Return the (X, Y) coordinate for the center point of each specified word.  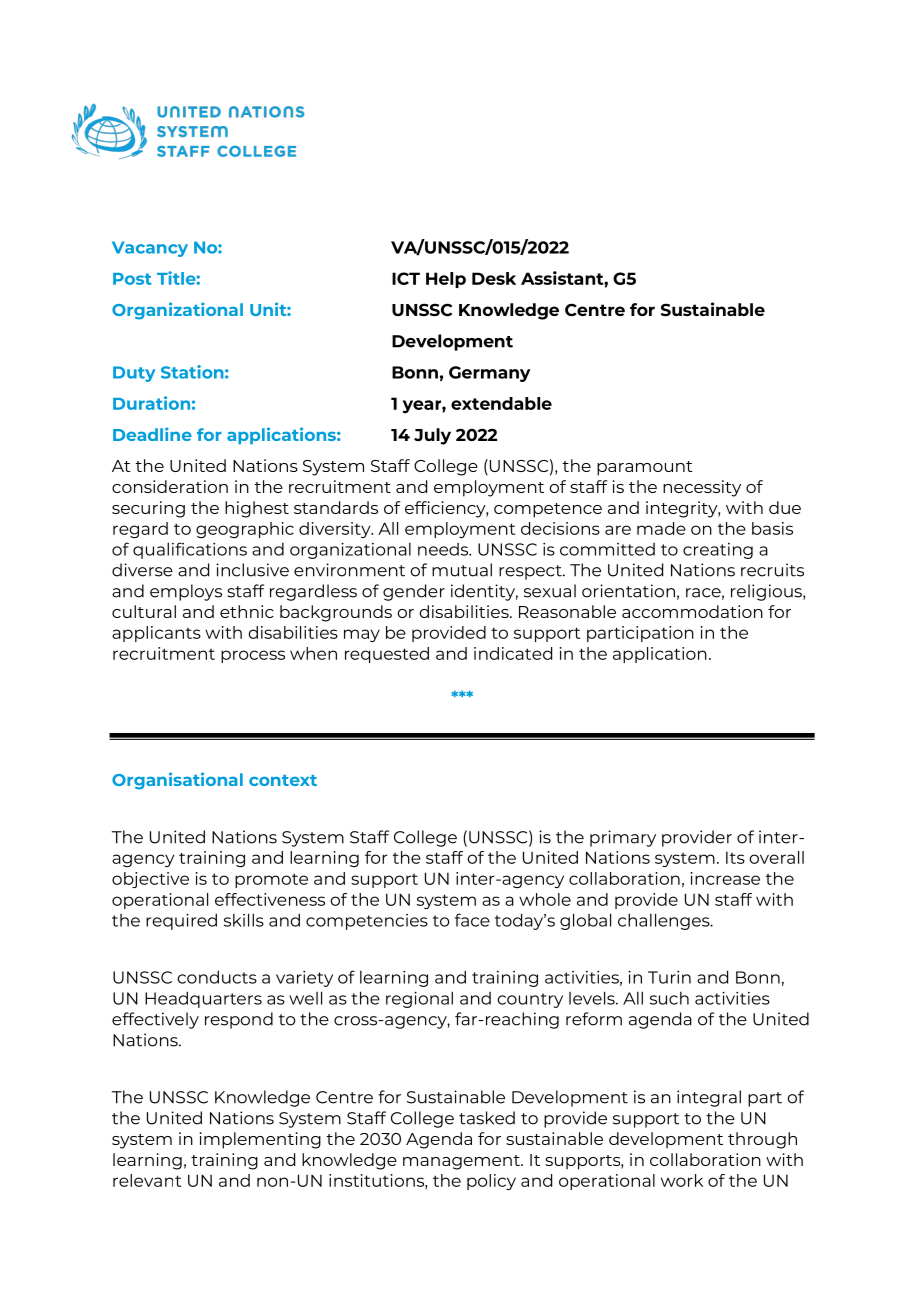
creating (718, 551)
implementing (260, 1140)
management (462, 1162)
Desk (494, 278)
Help (446, 280)
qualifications (190, 550)
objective (150, 880)
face (472, 920)
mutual (462, 570)
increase (725, 878)
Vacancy (150, 249)
